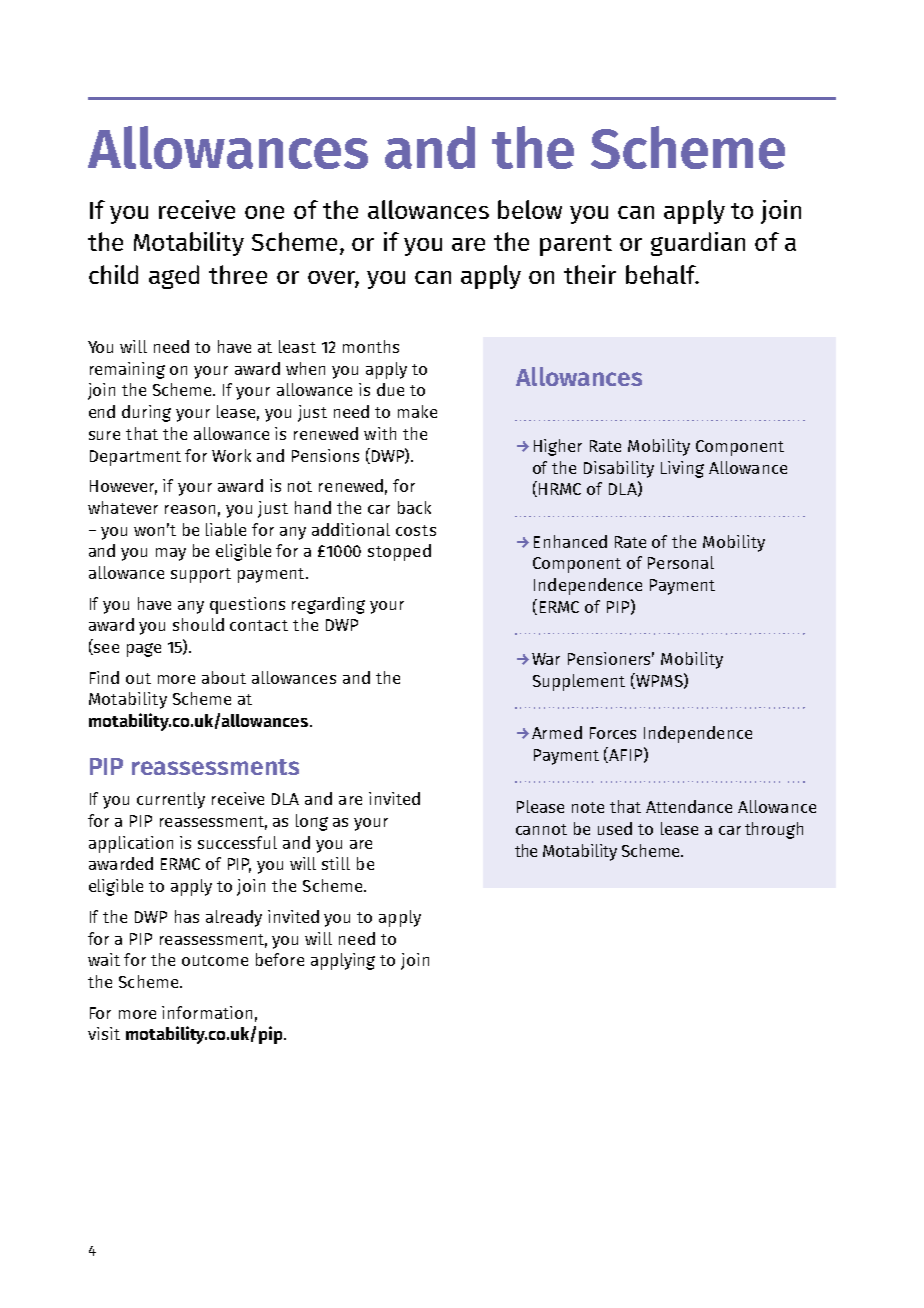 Image resolution: width=924 pixels, height=1308 pixels. I want to click on Attendance, so click(689, 806).
